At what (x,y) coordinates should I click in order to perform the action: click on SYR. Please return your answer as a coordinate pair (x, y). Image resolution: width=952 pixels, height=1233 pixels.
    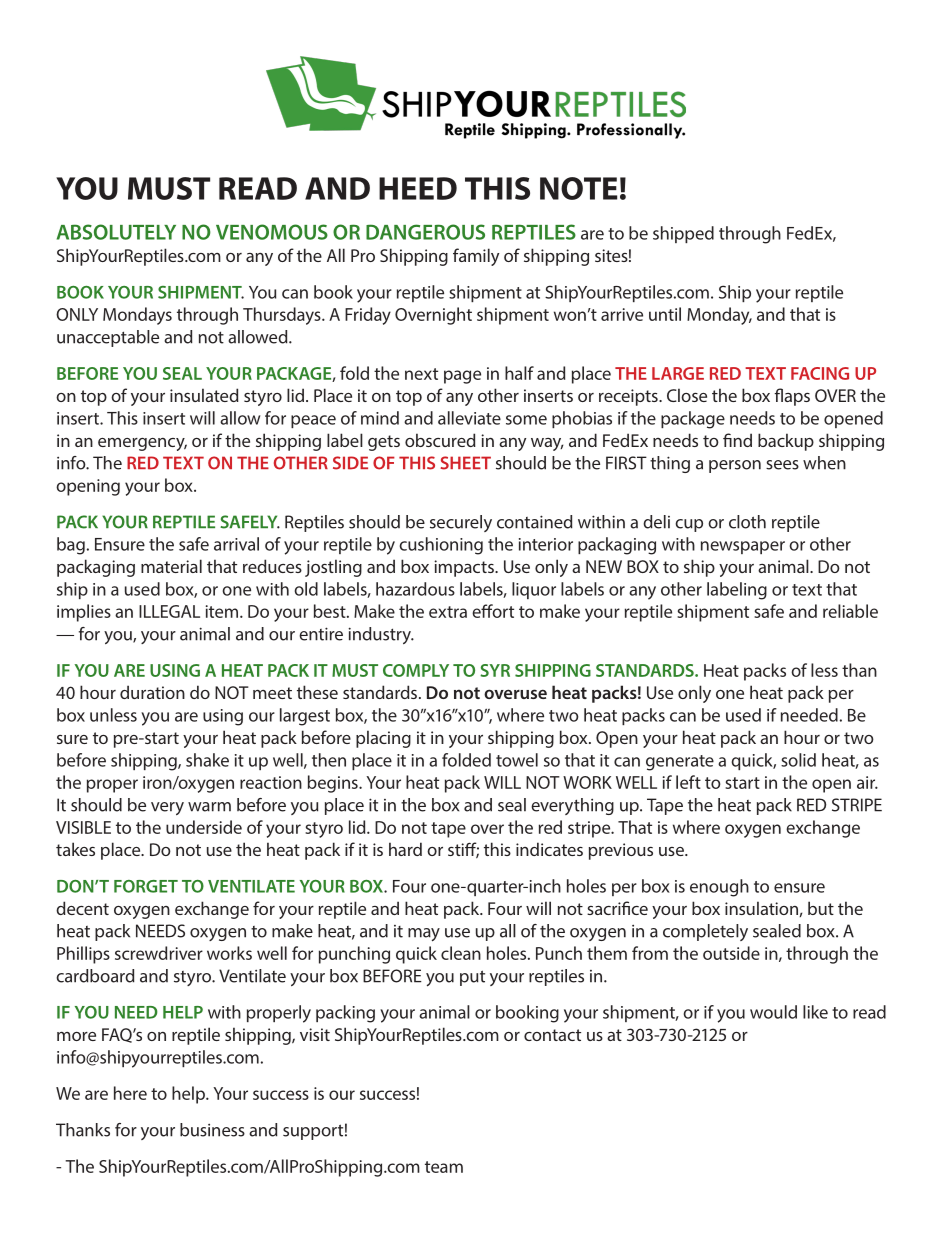
    Looking at the image, I should click on (495, 670).
